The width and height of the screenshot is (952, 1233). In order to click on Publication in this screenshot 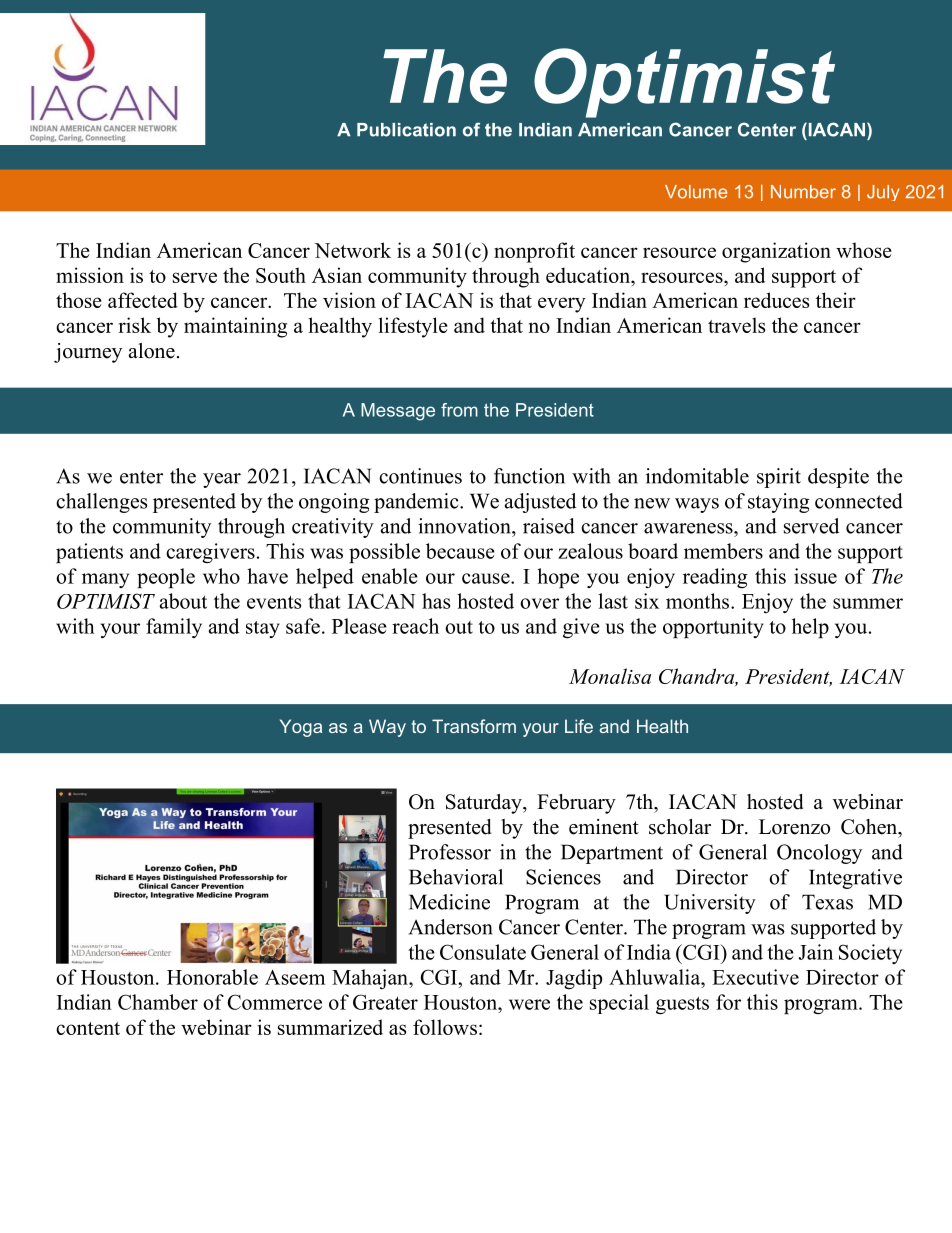, I will do `click(406, 130)`.
